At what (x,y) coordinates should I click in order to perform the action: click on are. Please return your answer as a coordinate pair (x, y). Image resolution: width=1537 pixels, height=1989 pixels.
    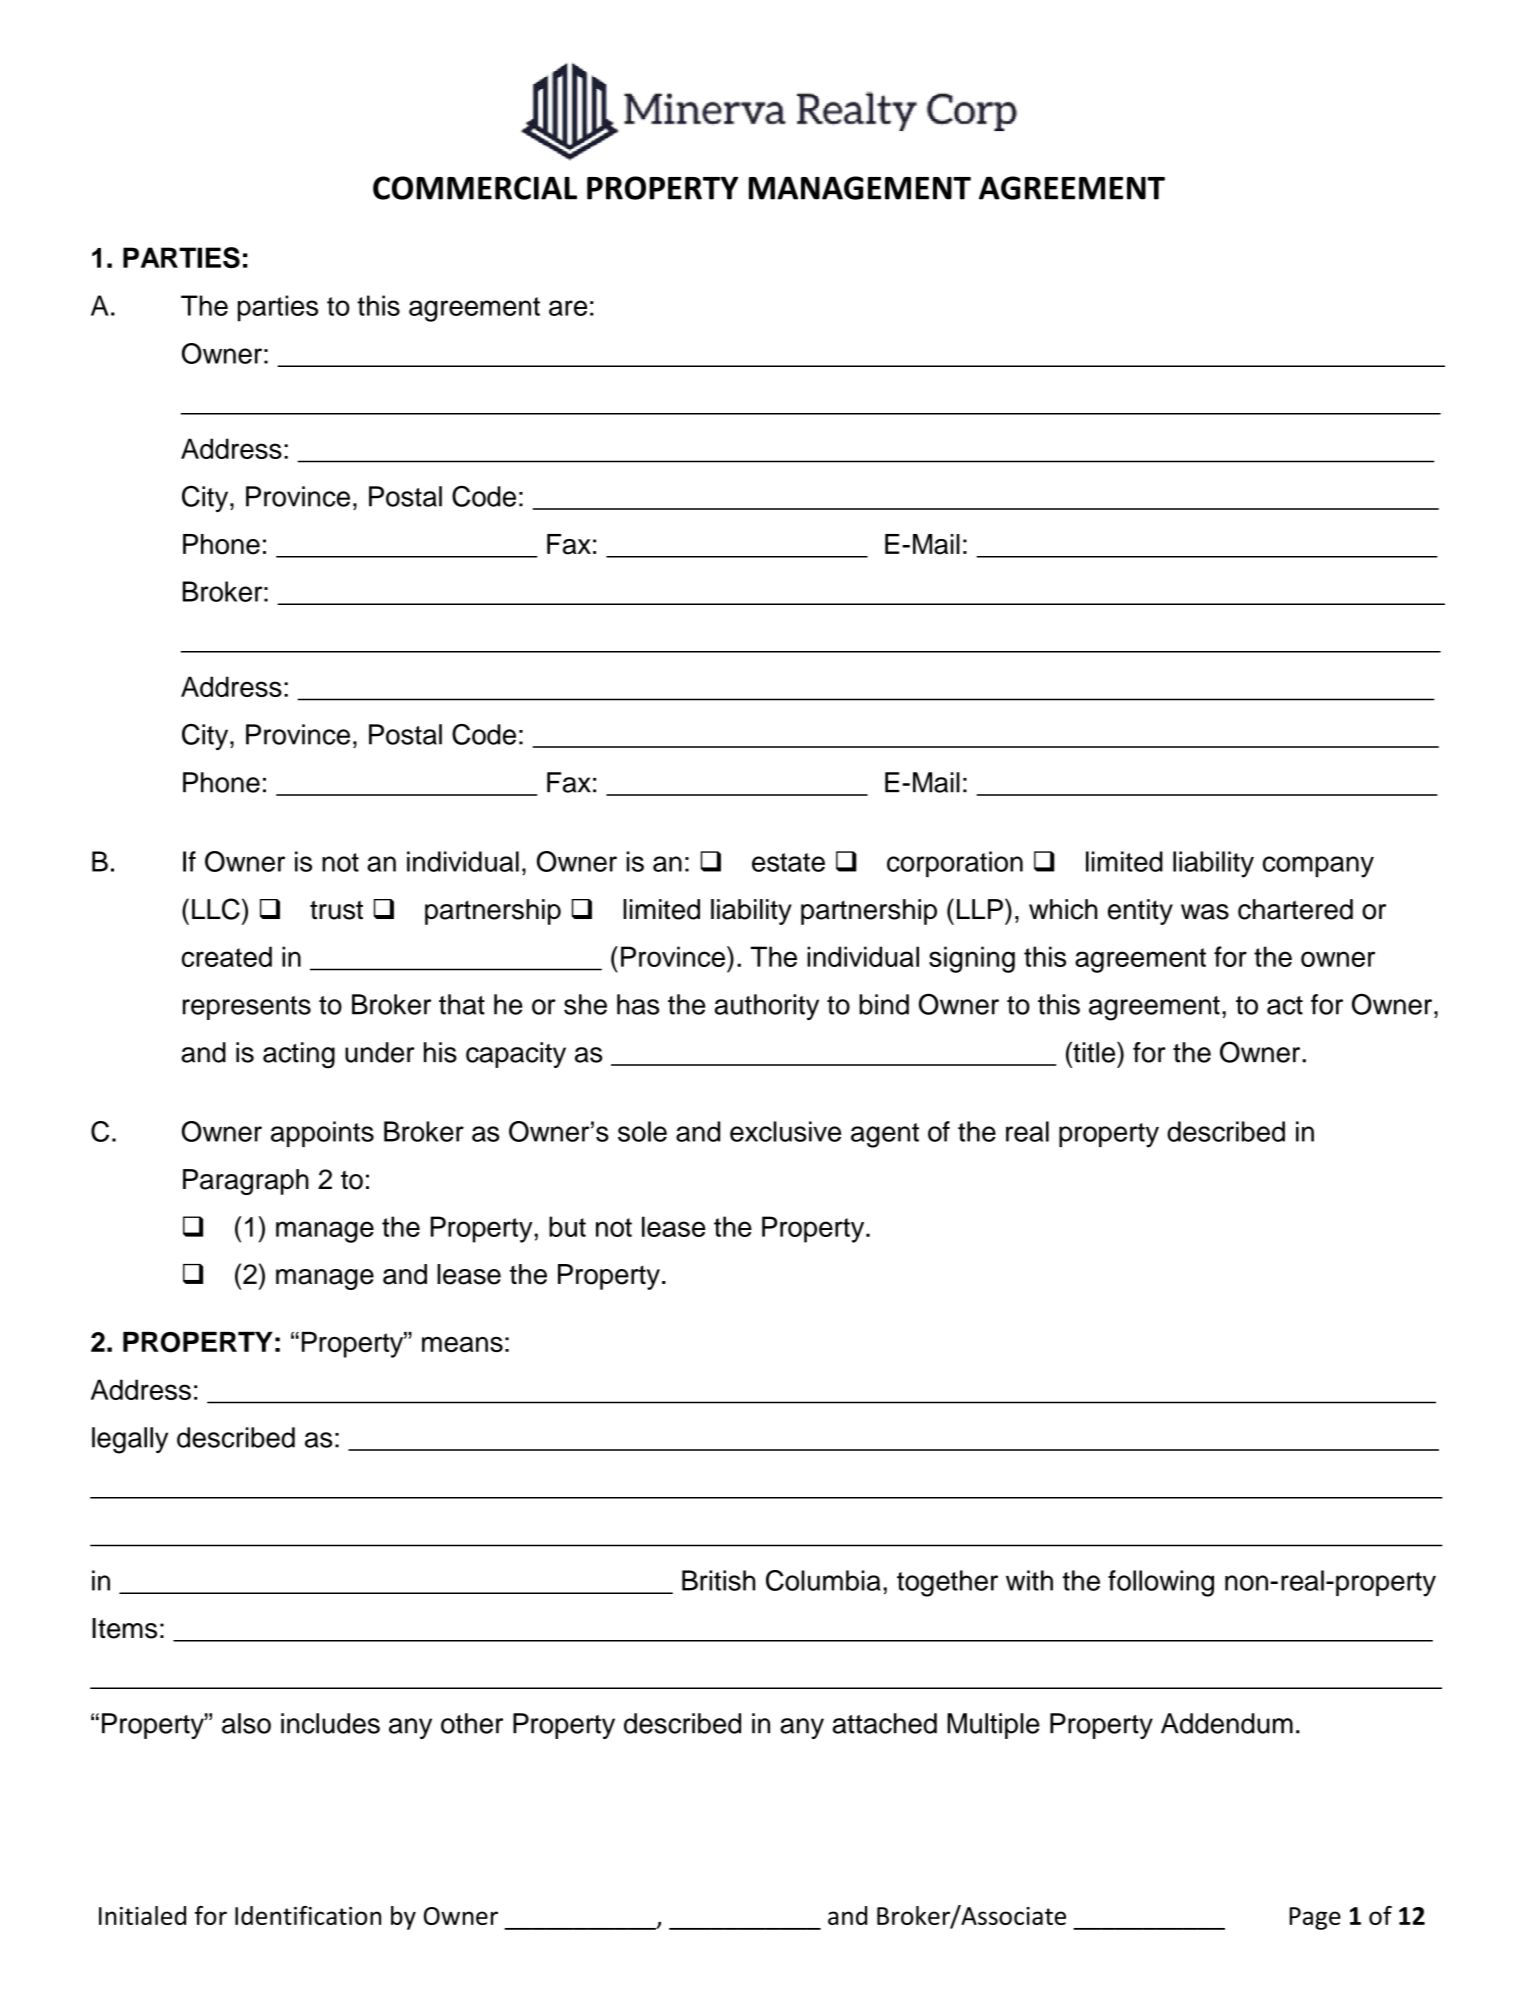
    Looking at the image, I should click on (568, 308).
